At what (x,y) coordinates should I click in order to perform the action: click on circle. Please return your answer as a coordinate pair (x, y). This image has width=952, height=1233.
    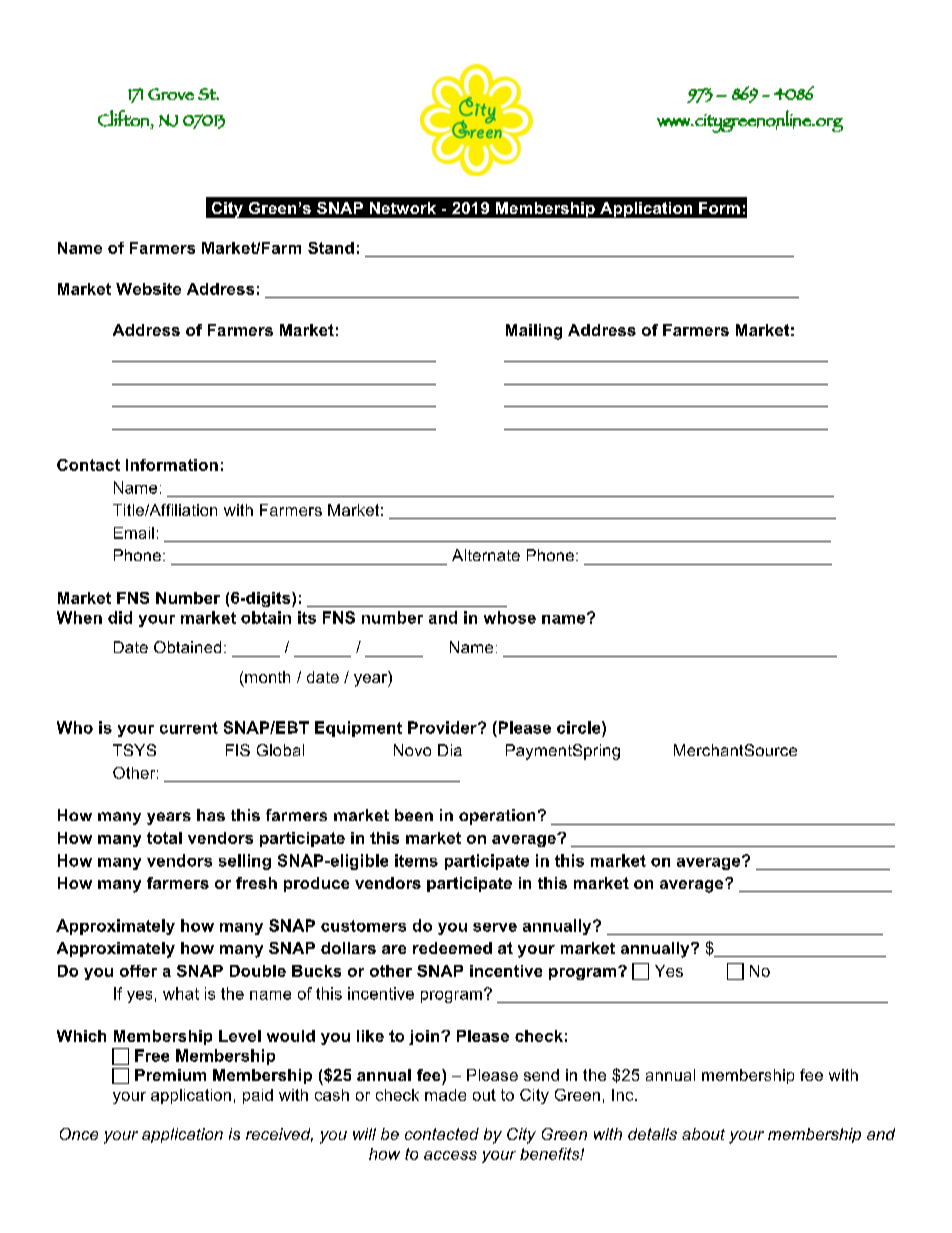
    Looking at the image, I should click on (580, 727).
